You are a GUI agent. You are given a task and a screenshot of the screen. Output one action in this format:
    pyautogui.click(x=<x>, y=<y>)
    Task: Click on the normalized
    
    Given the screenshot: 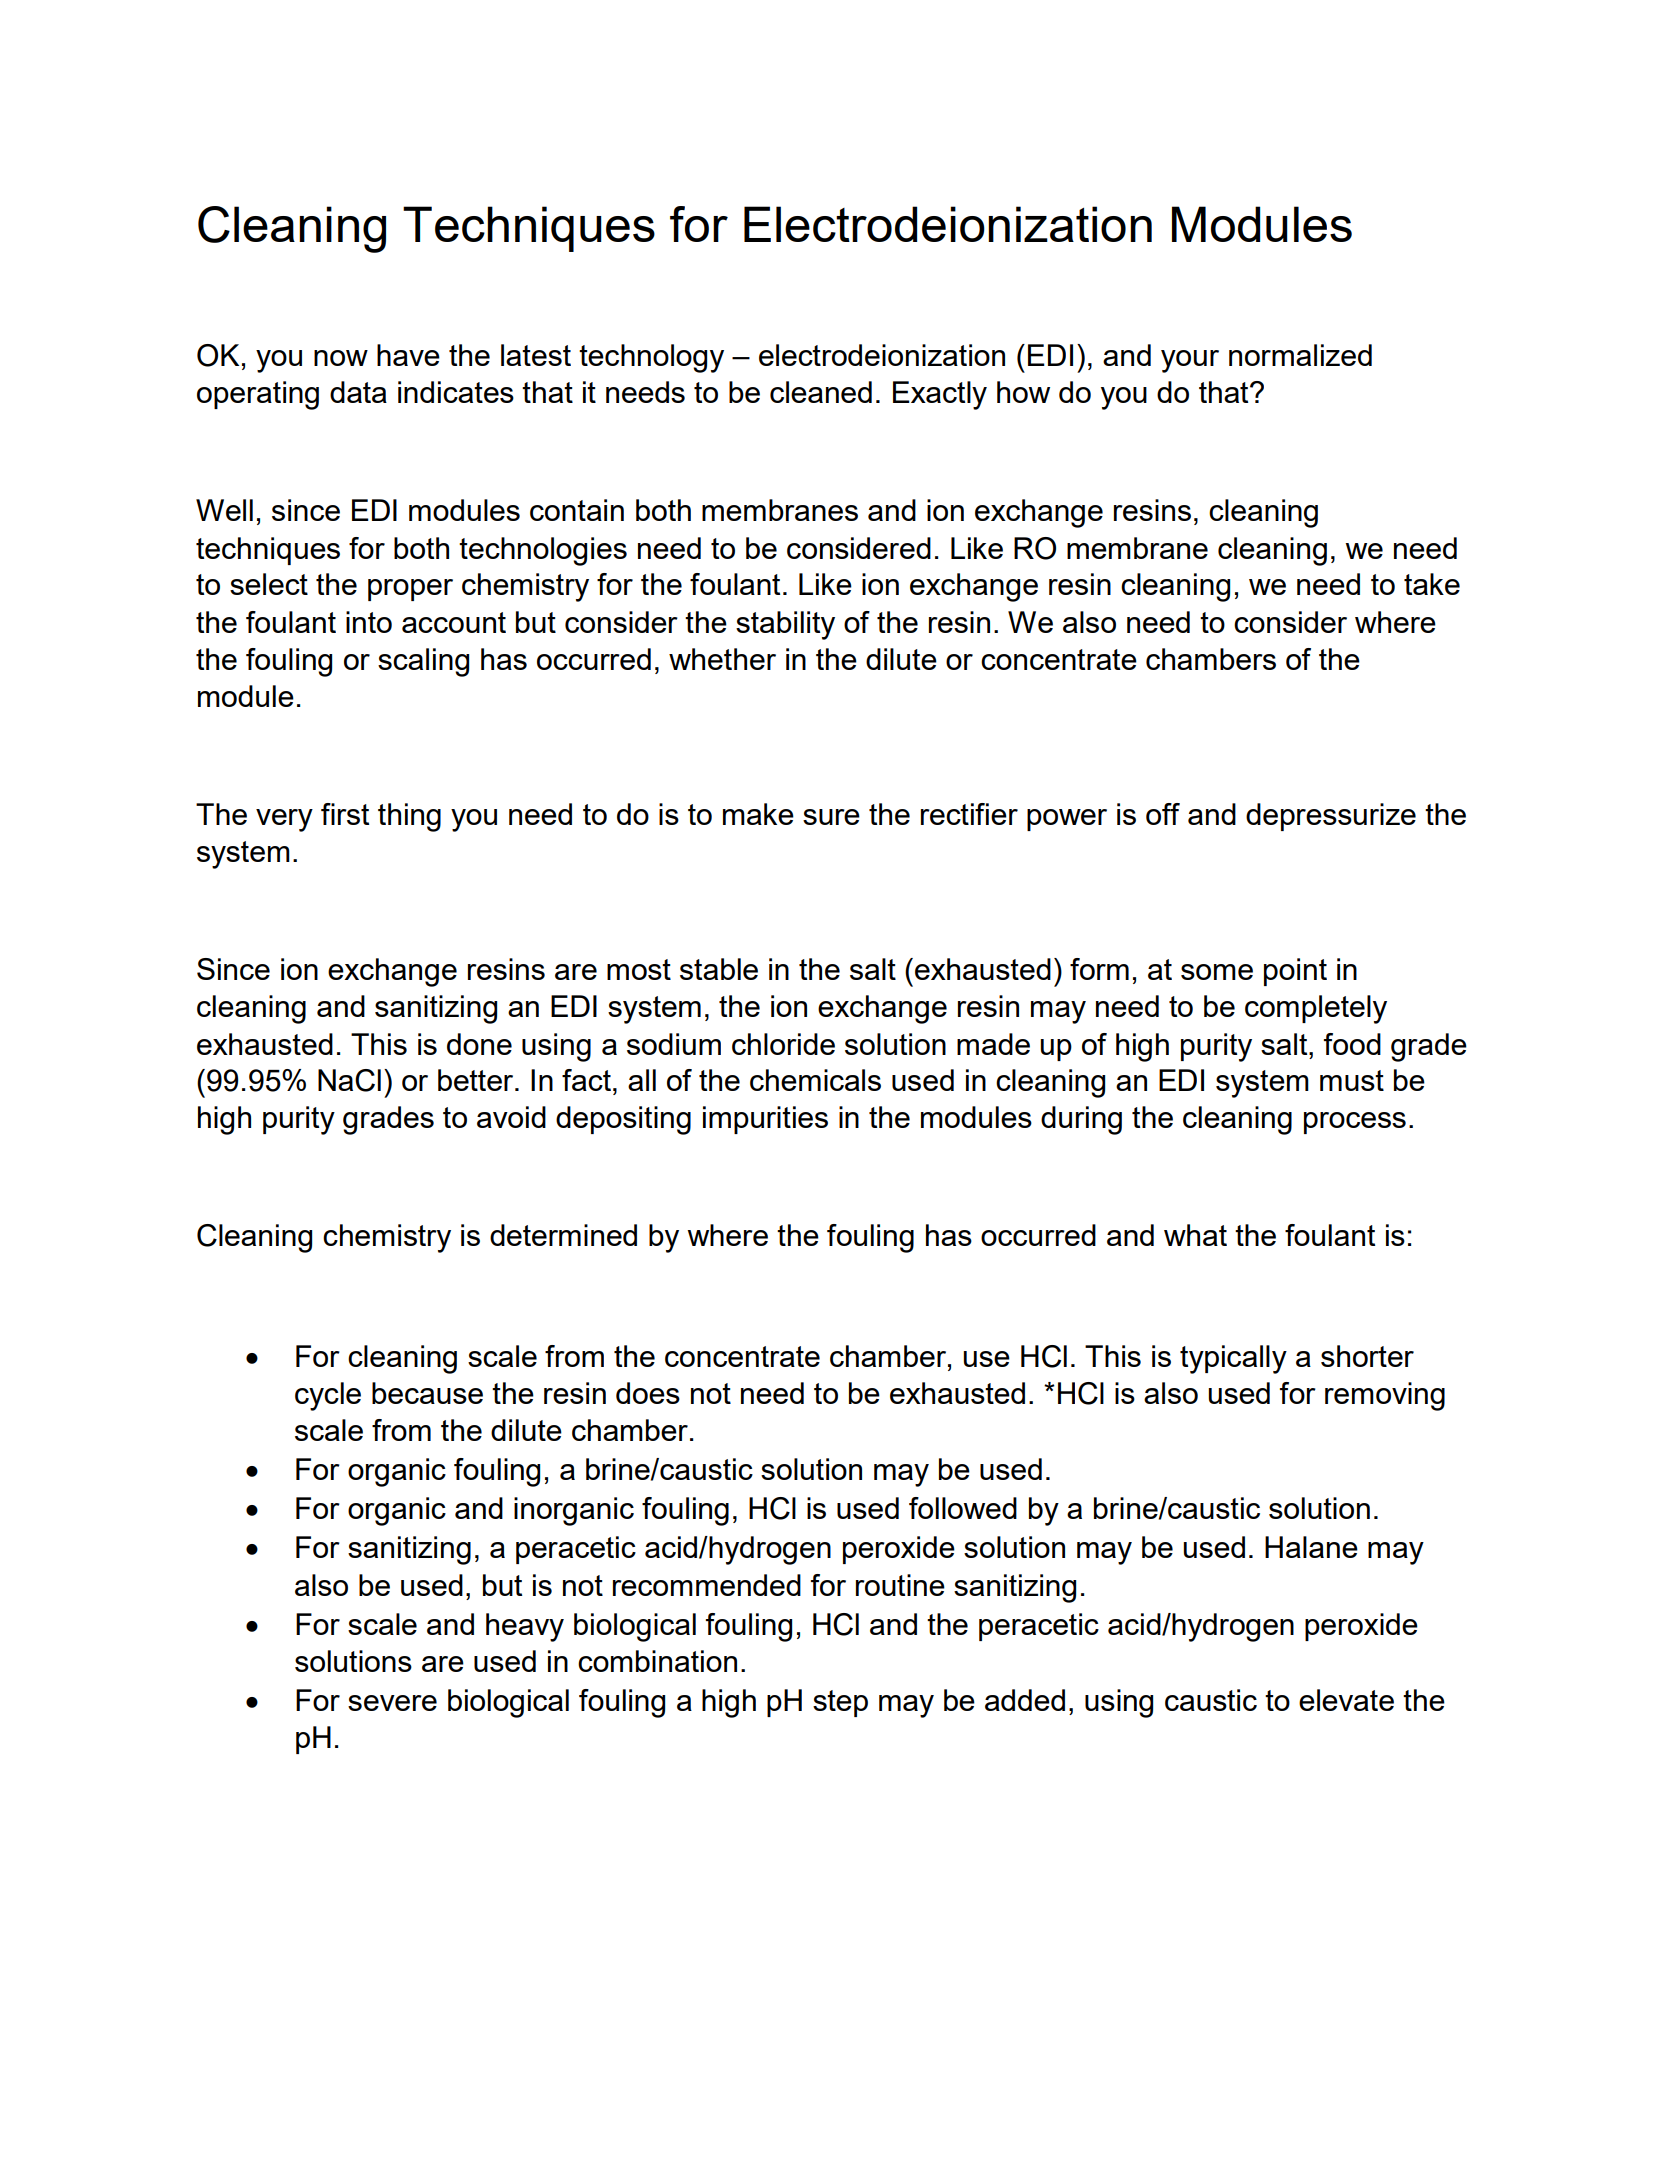 What is the action you would take?
    pyautogui.click(x=1300, y=355)
